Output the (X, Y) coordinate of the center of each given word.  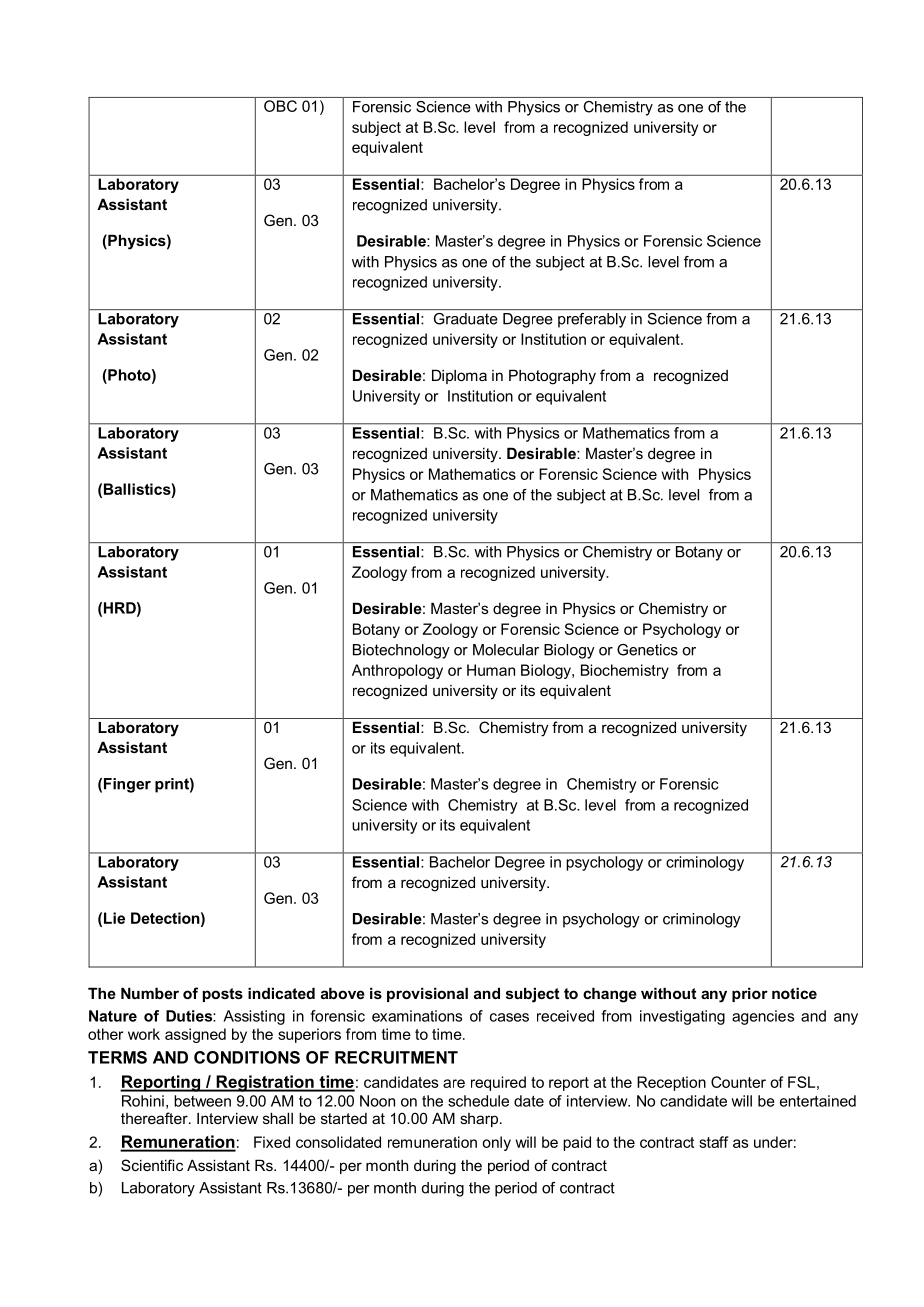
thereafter (155, 1118)
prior (750, 994)
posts (223, 995)
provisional (427, 994)
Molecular (506, 650)
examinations (417, 1016)
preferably (592, 320)
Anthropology (397, 671)
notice (794, 993)
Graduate (466, 319)
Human (491, 670)
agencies (763, 1017)
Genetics (647, 650)
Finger (127, 785)
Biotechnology (401, 651)
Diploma (459, 376)
